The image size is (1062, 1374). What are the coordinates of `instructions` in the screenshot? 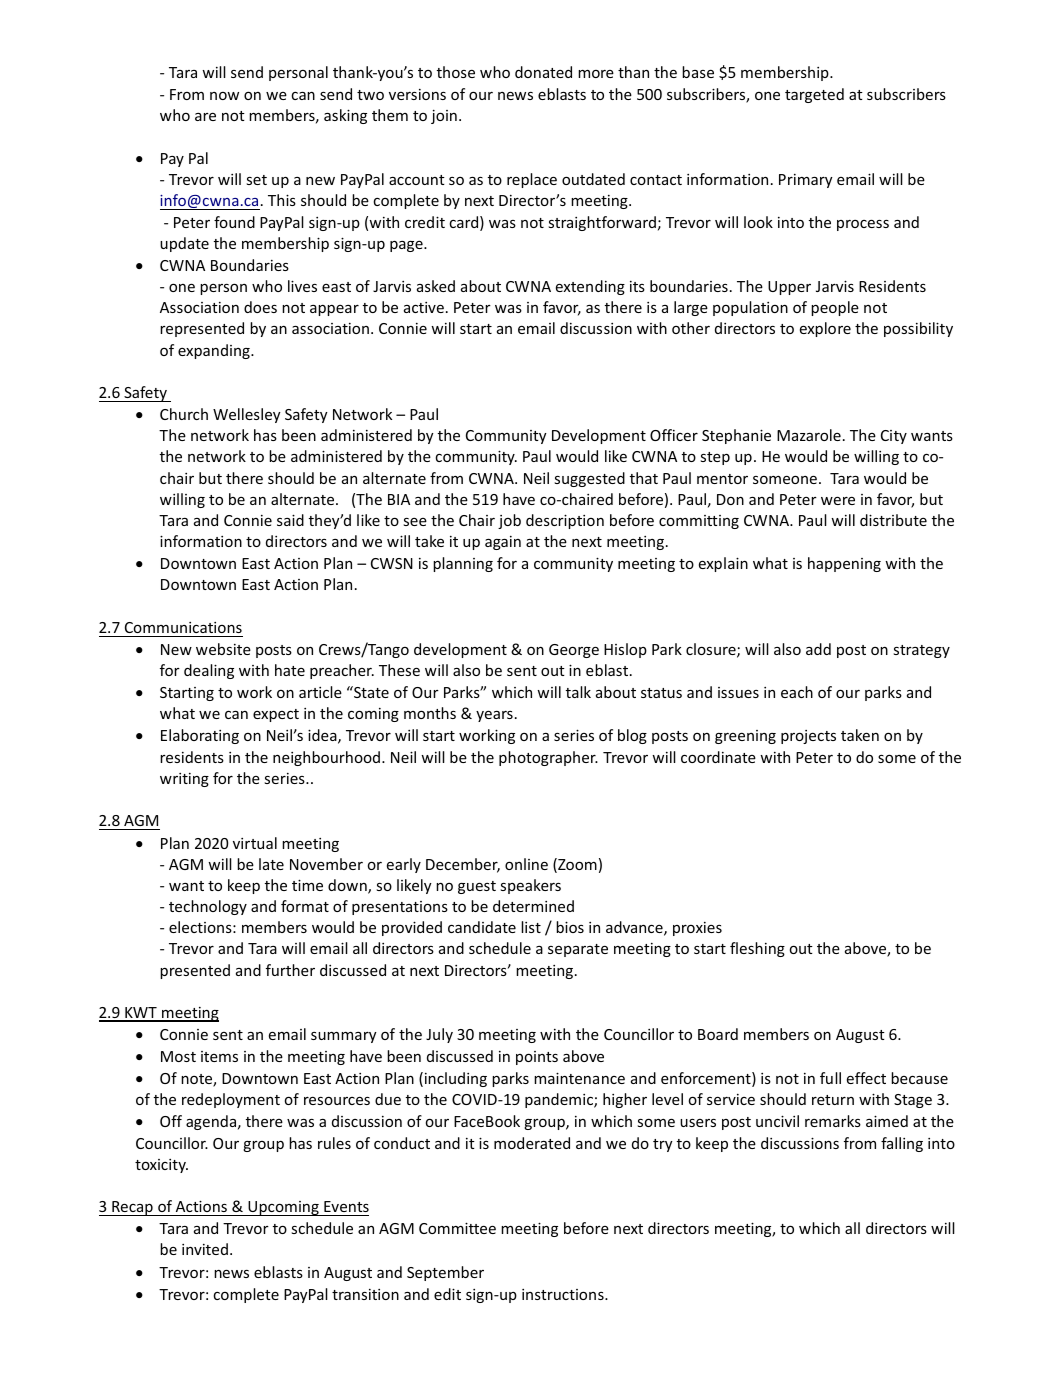 It's located at (564, 1294).
